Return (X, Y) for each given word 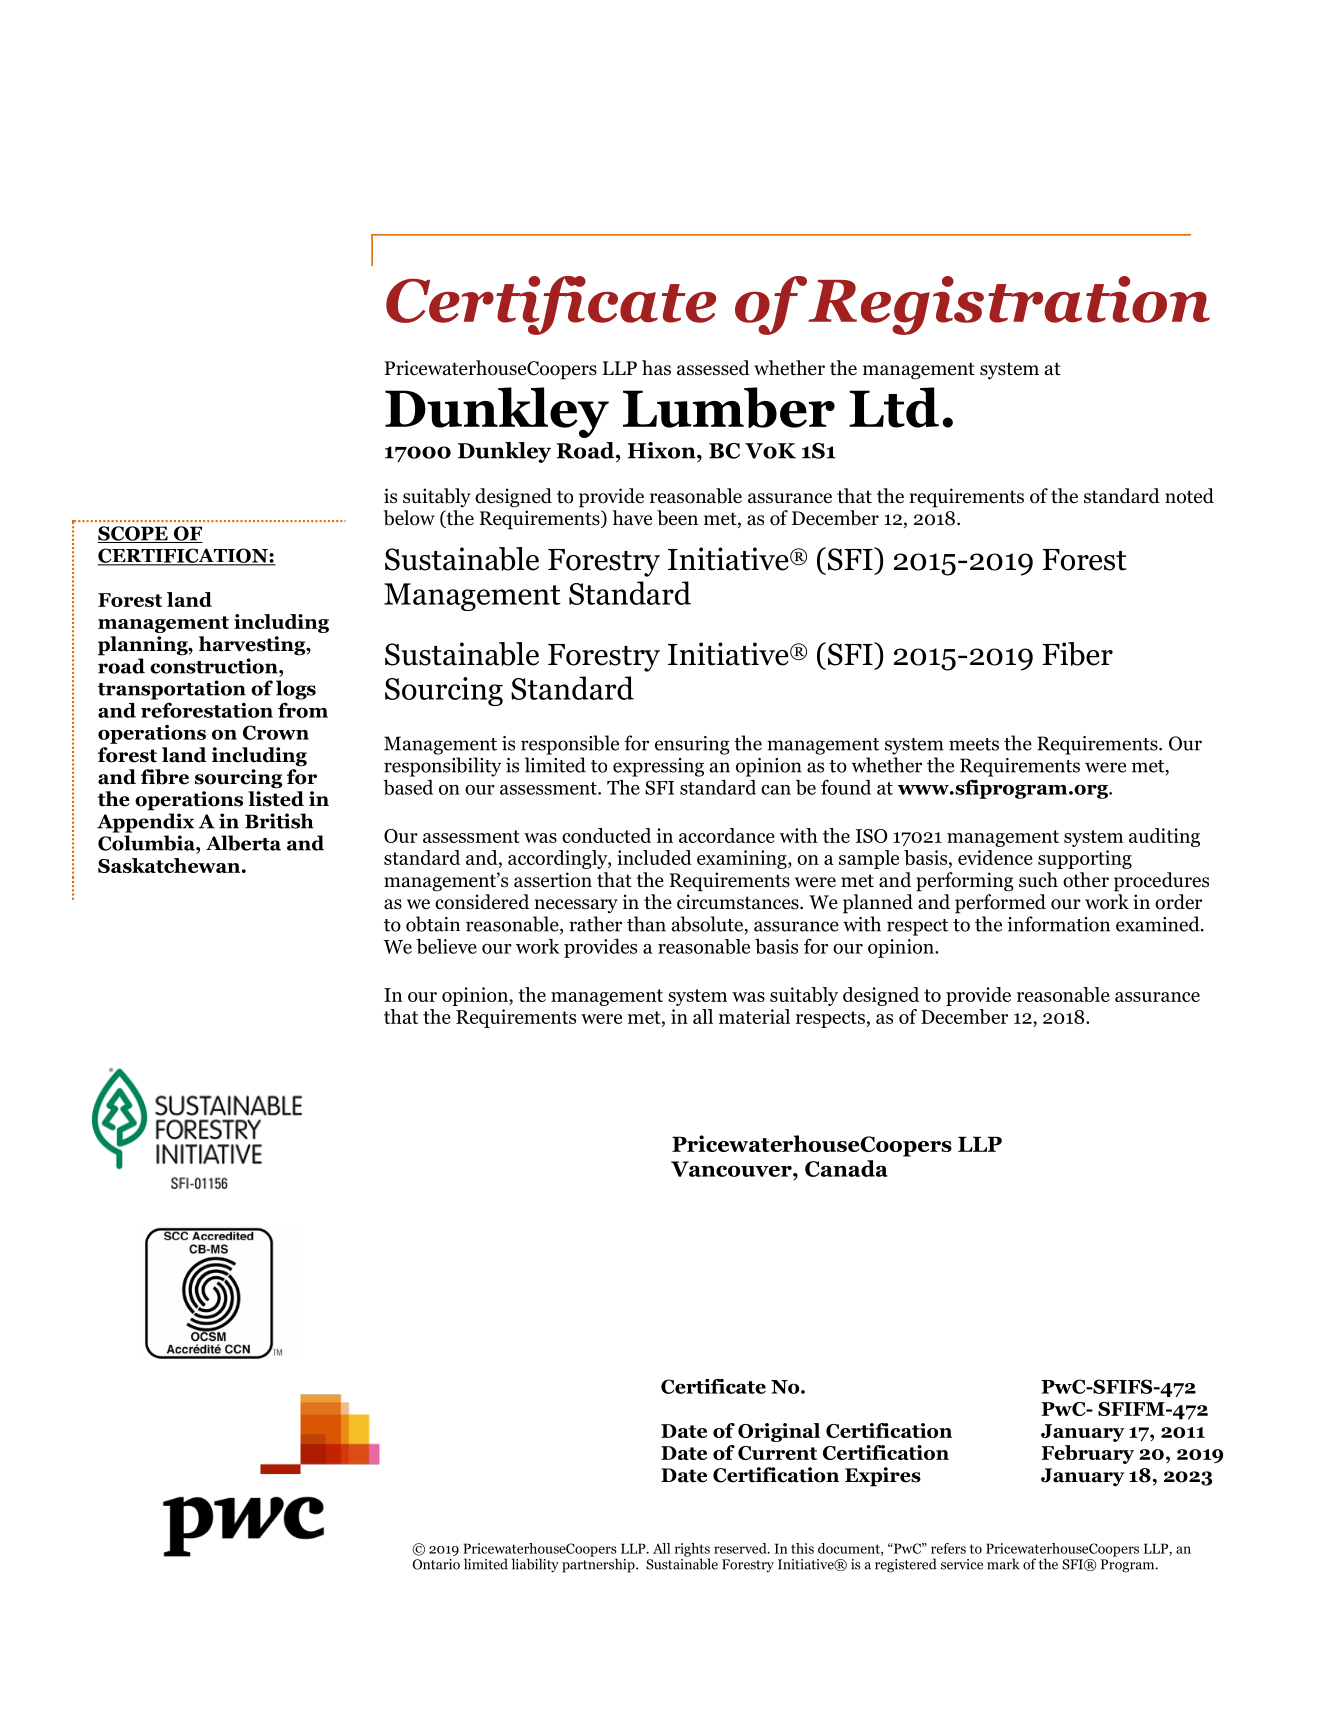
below (409, 518)
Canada (846, 1168)
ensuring (692, 745)
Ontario (436, 1564)
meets (974, 744)
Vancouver (732, 1169)
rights (692, 1551)
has (656, 368)
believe (446, 946)
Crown (276, 732)
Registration (1009, 305)
